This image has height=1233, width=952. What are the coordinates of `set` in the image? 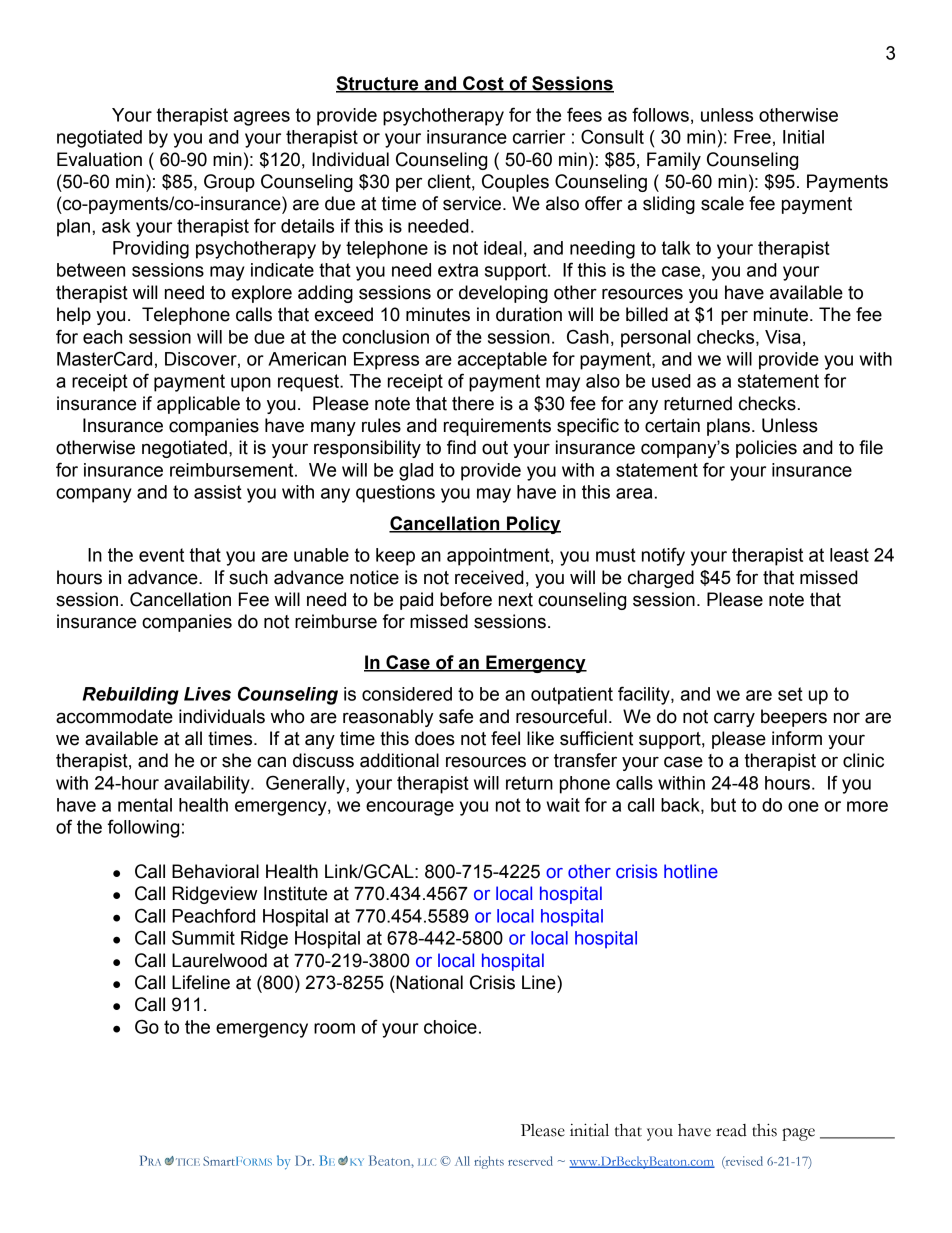 It's located at (790, 694).
